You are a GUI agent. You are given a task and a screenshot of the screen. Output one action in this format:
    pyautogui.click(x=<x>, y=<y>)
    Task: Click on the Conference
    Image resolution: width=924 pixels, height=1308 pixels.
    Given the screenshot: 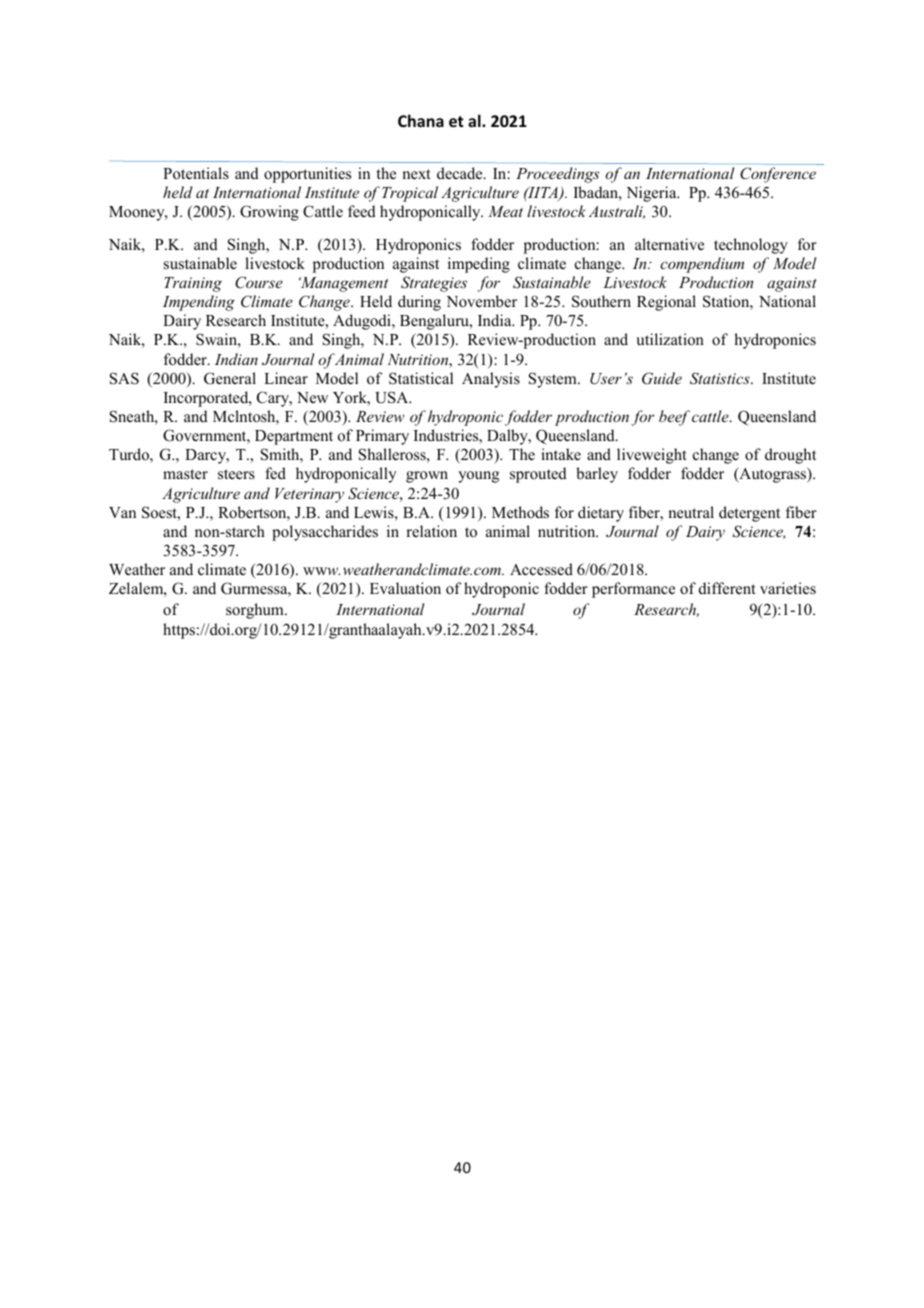 What is the action you would take?
    pyautogui.click(x=778, y=175)
